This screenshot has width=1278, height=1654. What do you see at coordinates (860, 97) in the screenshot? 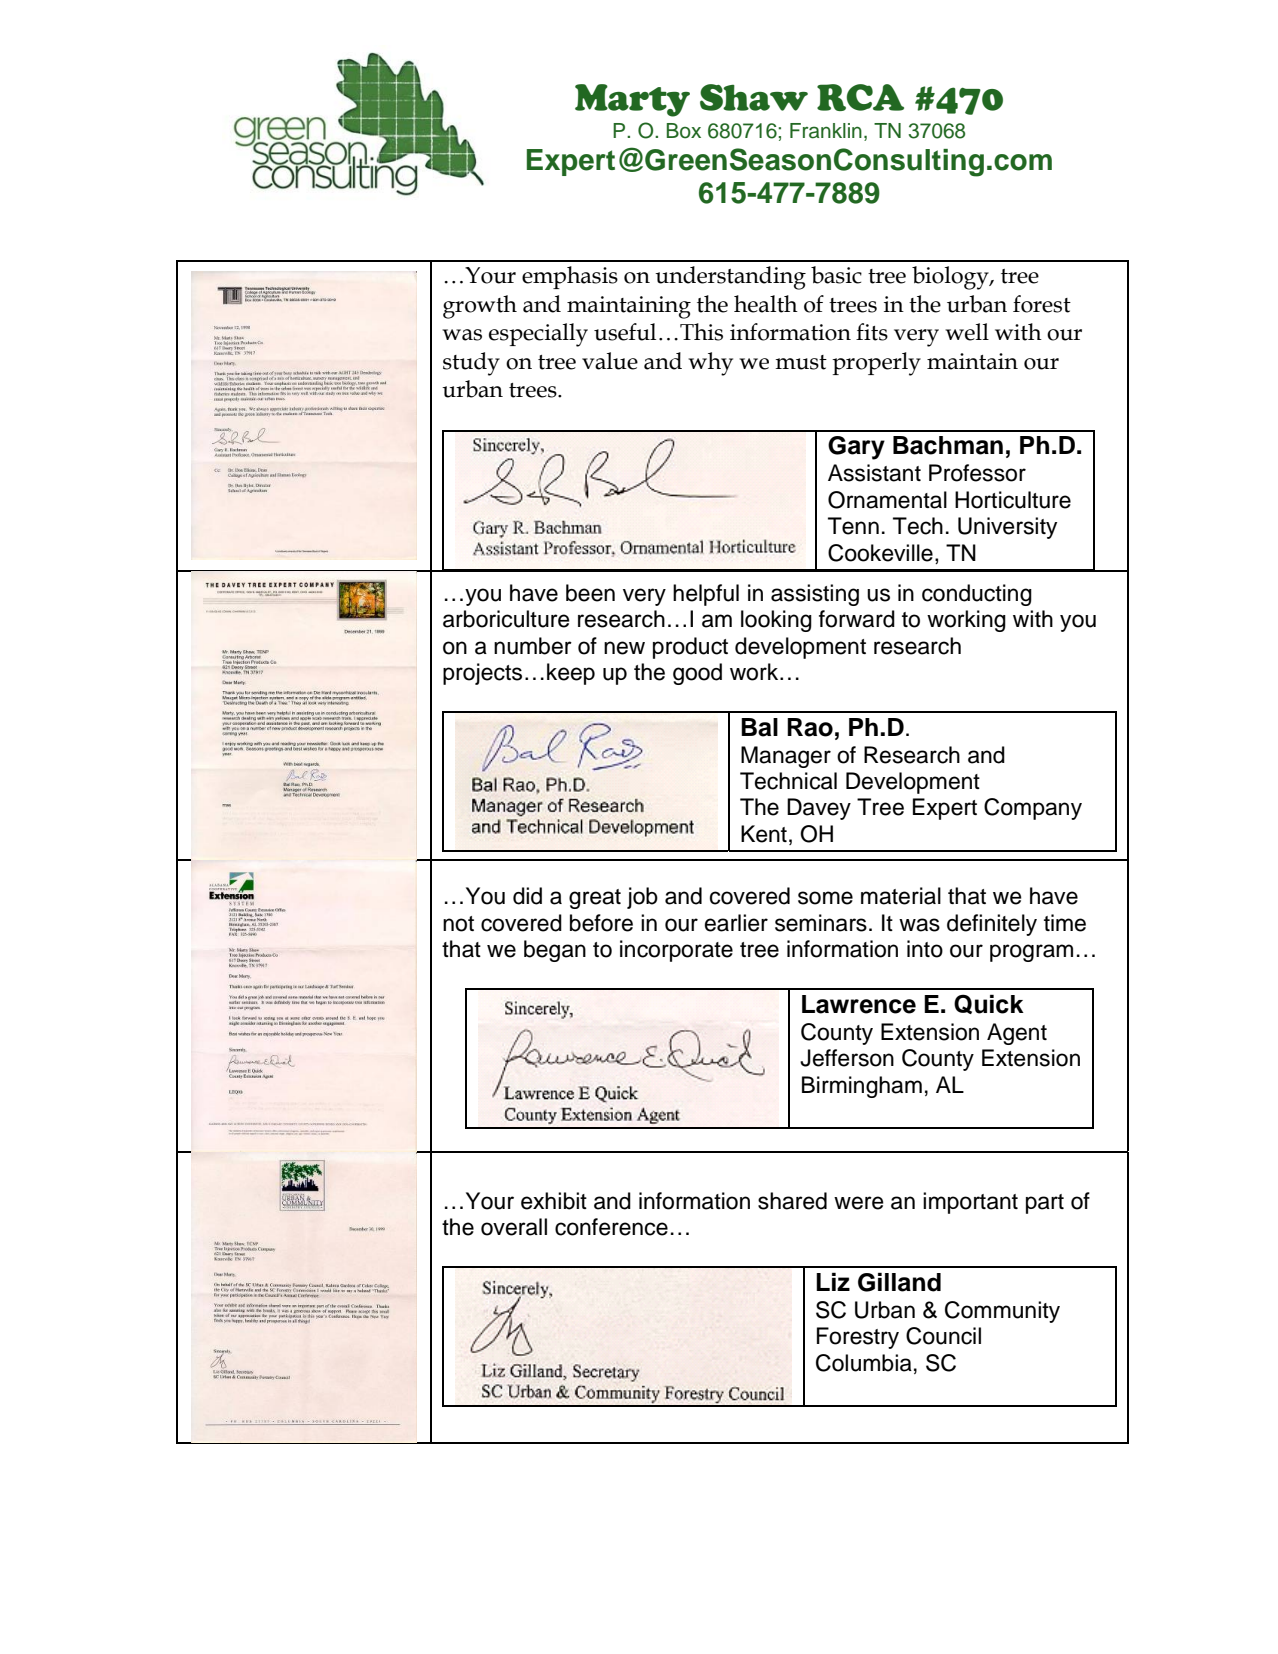
I see `RCA` at bounding box center [860, 97].
